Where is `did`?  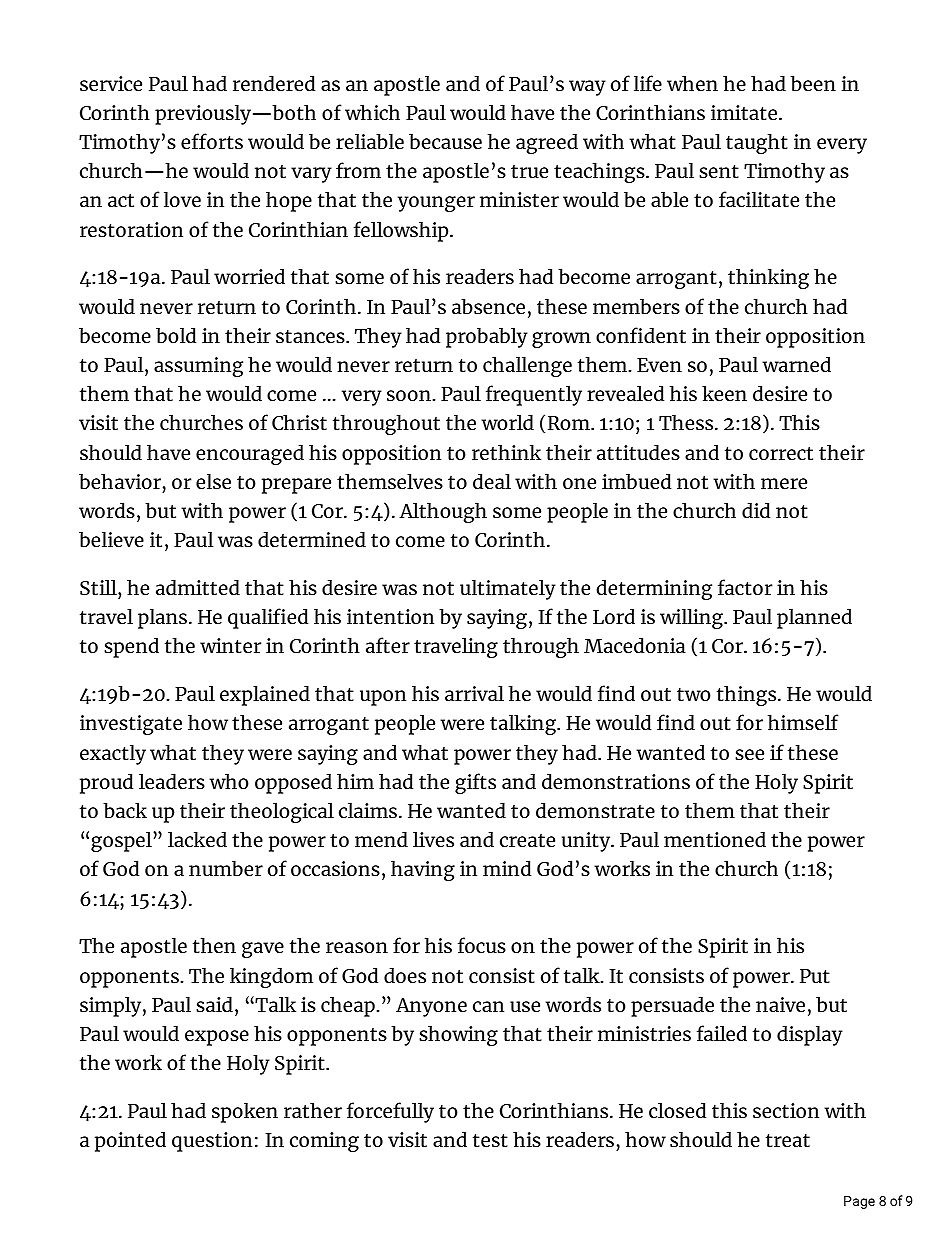 did is located at coordinates (756, 510).
